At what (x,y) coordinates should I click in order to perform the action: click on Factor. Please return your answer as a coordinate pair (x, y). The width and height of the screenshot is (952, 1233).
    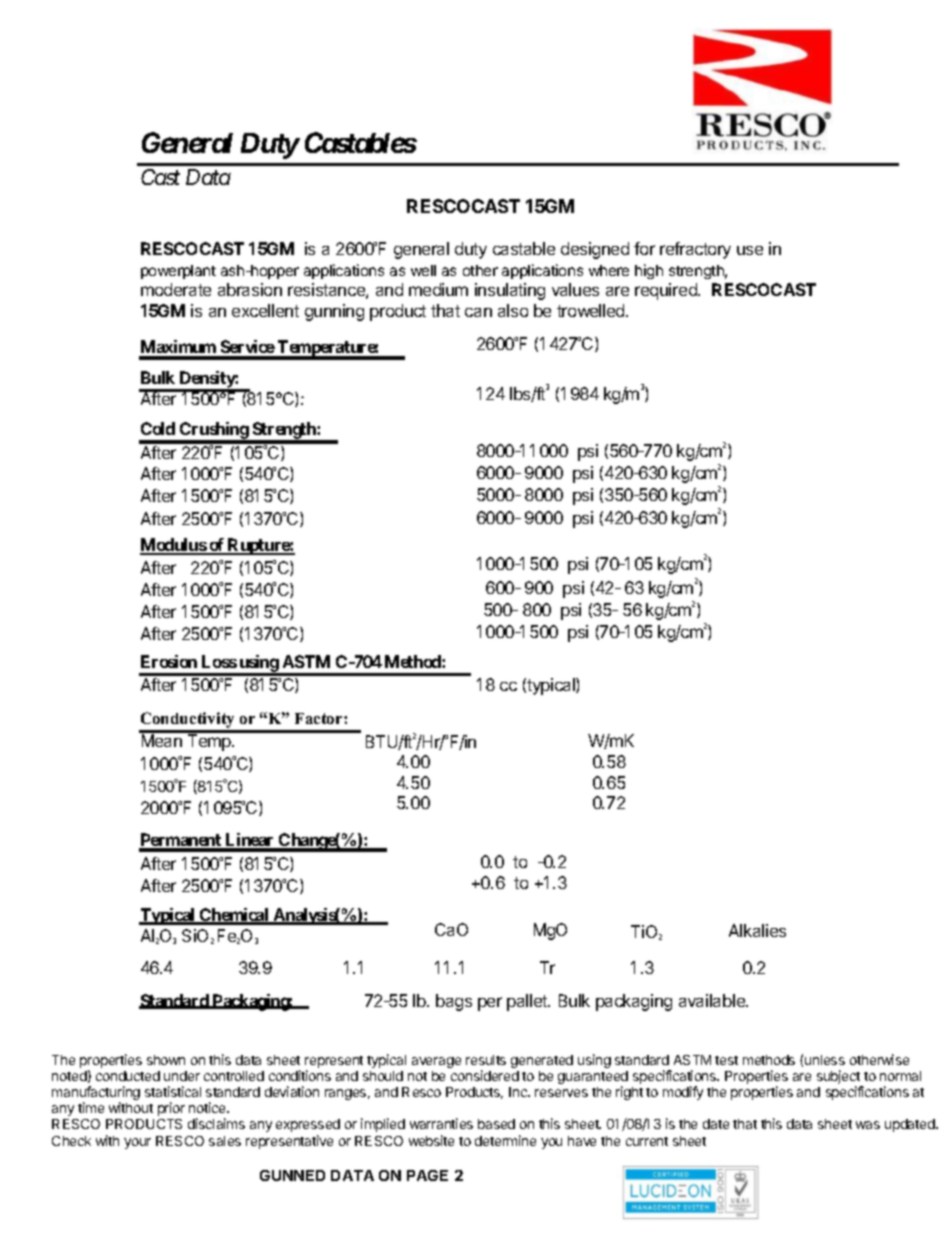
    Looking at the image, I should click on (320, 718).
